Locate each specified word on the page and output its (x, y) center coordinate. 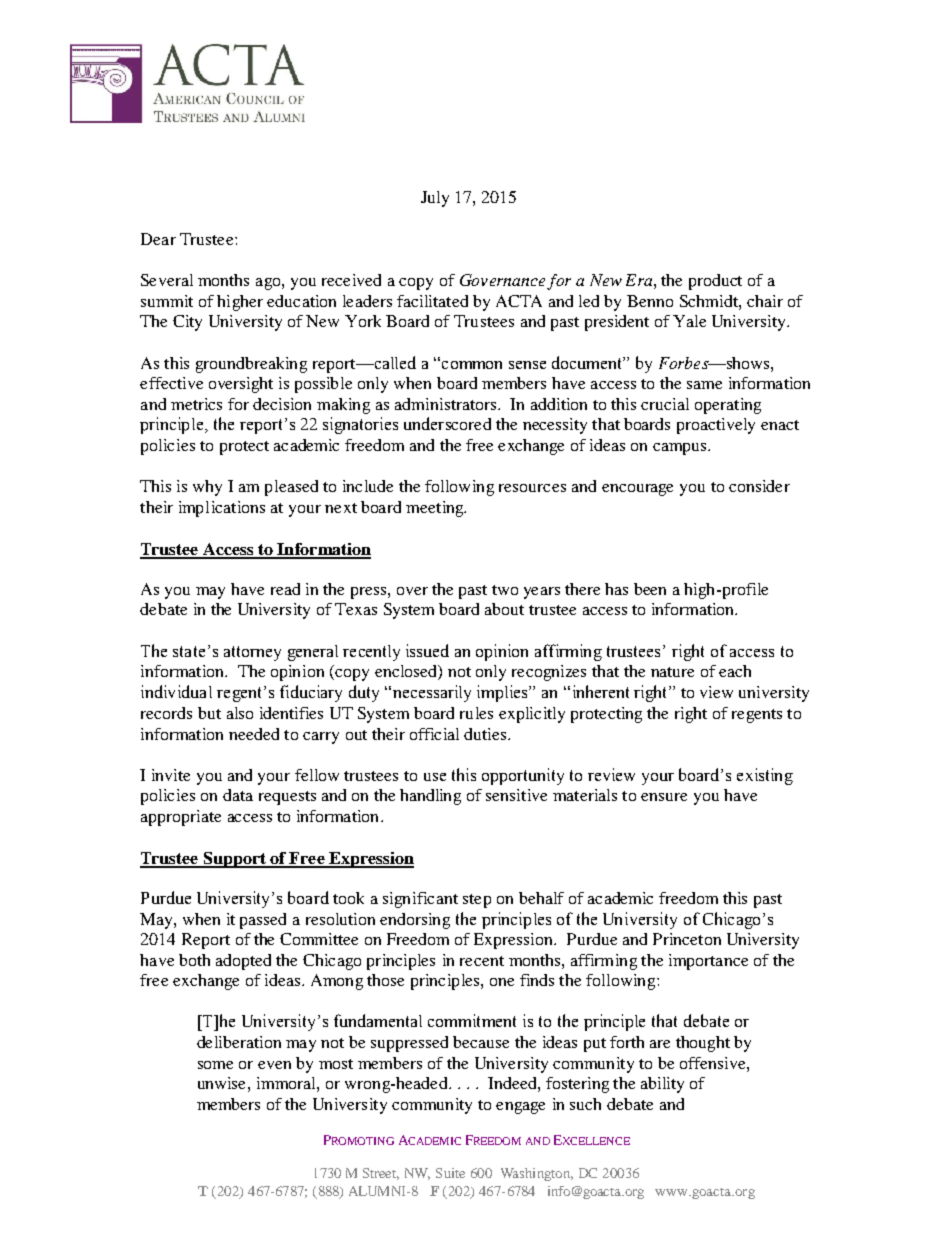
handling (430, 797)
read (285, 589)
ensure (664, 797)
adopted (243, 962)
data (238, 795)
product (715, 282)
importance (708, 962)
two (505, 590)
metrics (196, 404)
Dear (158, 239)
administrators (447, 404)
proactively (716, 426)
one (502, 982)
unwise (221, 1083)
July (435, 199)
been (650, 589)
